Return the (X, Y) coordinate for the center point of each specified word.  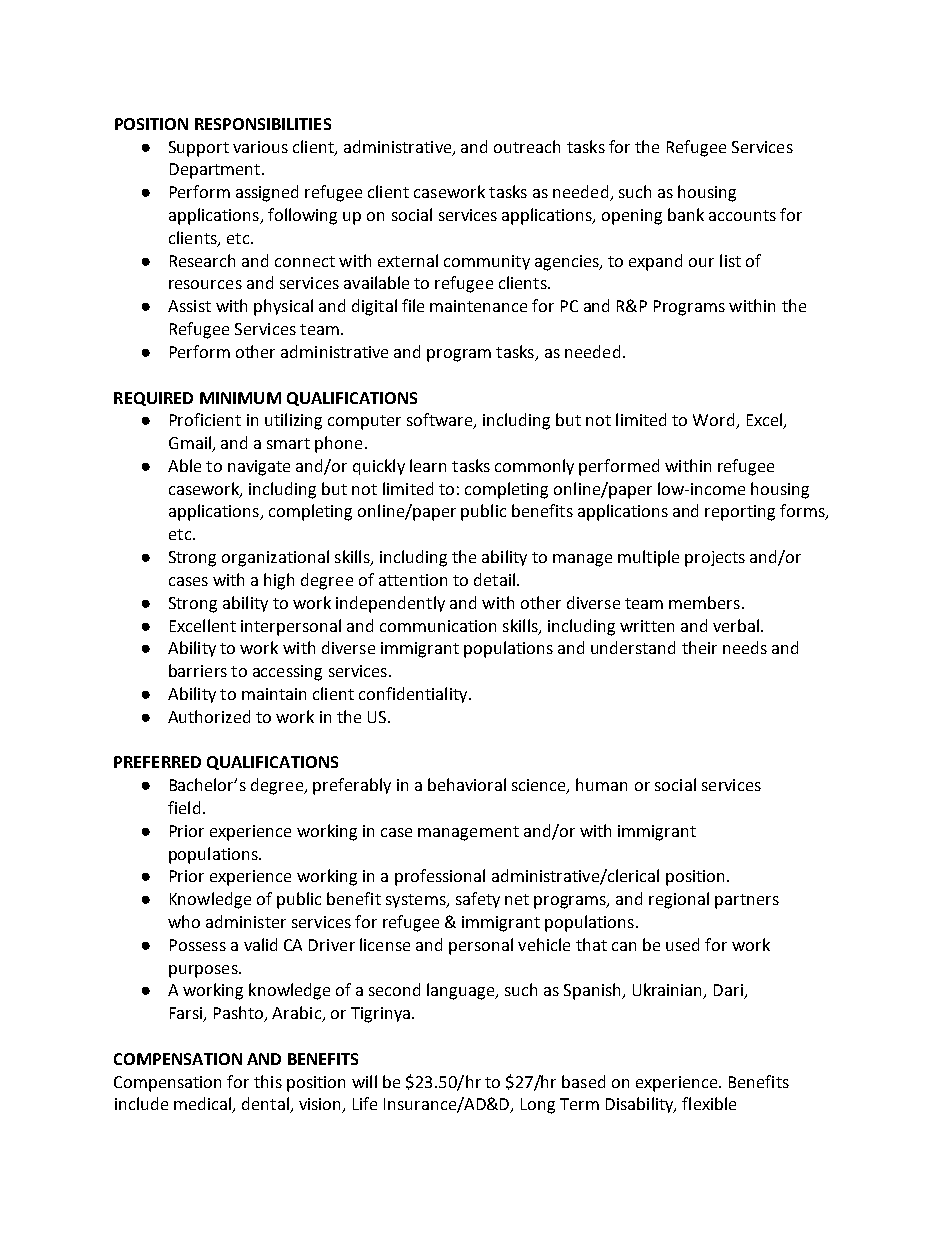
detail (494, 579)
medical (204, 1105)
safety (478, 900)
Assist (189, 306)
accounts (742, 215)
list (730, 260)
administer (246, 921)
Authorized (209, 716)
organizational (275, 558)
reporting (740, 513)
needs (745, 647)
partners (747, 901)
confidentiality (414, 695)
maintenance (478, 306)
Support (199, 149)
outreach (527, 146)
